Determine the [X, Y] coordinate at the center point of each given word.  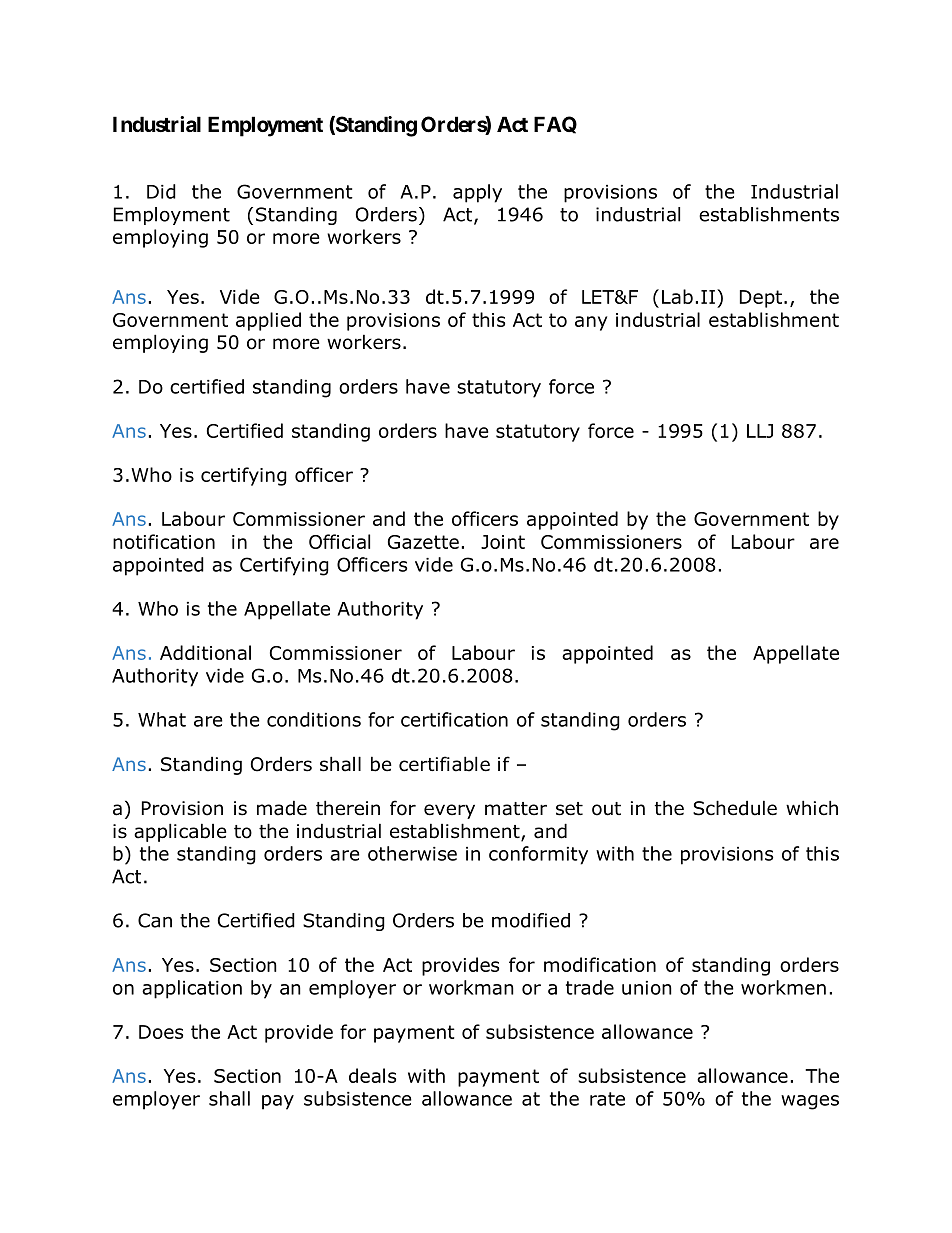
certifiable [444, 764]
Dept [761, 299]
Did [161, 191]
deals [372, 1075]
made [282, 808]
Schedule [735, 808]
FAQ [555, 125]
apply [477, 193]
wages [810, 1102]
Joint [503, 542]
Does [161, 1032]
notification [164, 541]
